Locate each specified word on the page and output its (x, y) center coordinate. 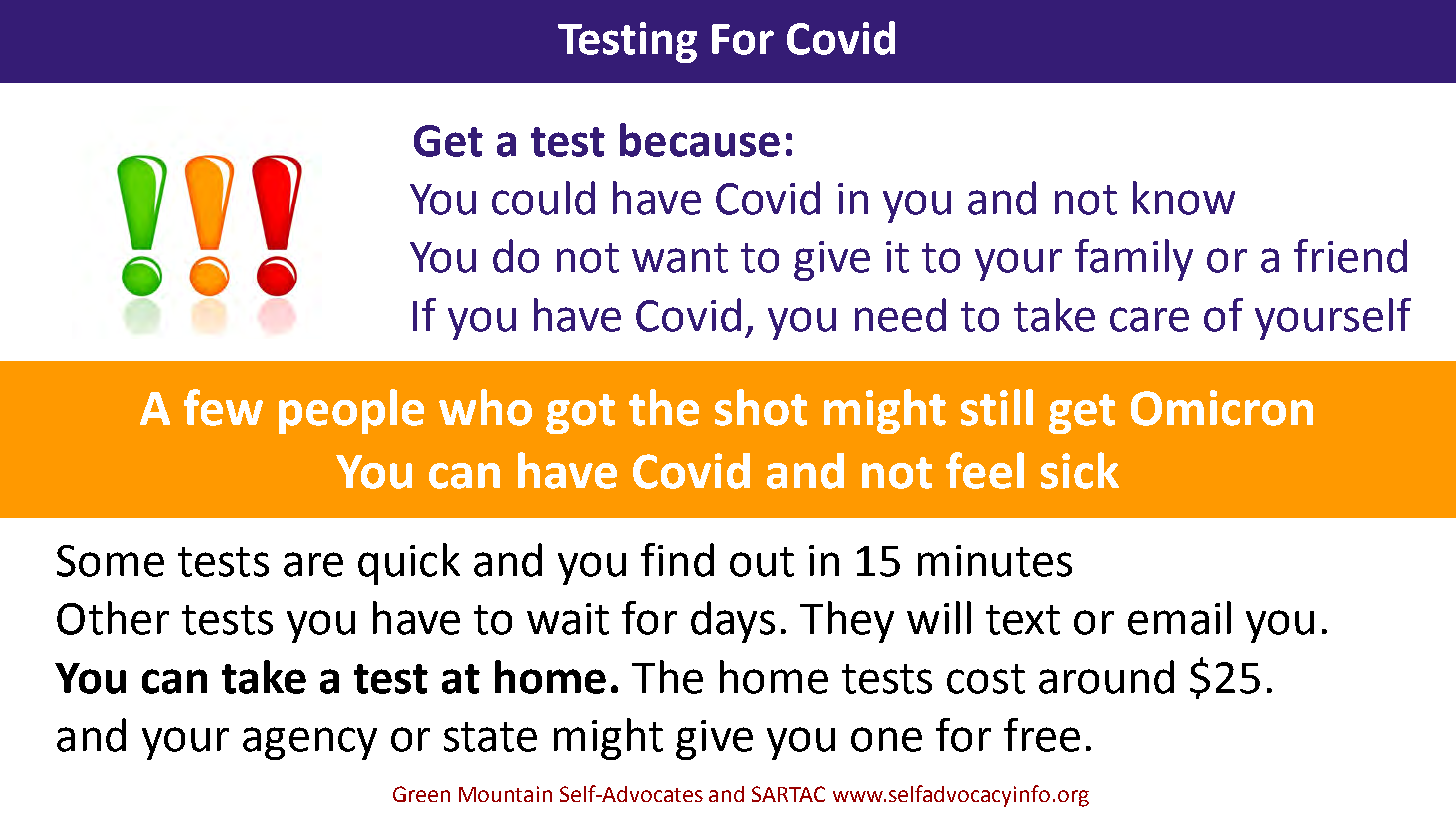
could (543, 198)
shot (761, 407)
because (700, 140)
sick (1080, 470)
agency (310, 743)
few (223, 407)
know (1184, 198)
